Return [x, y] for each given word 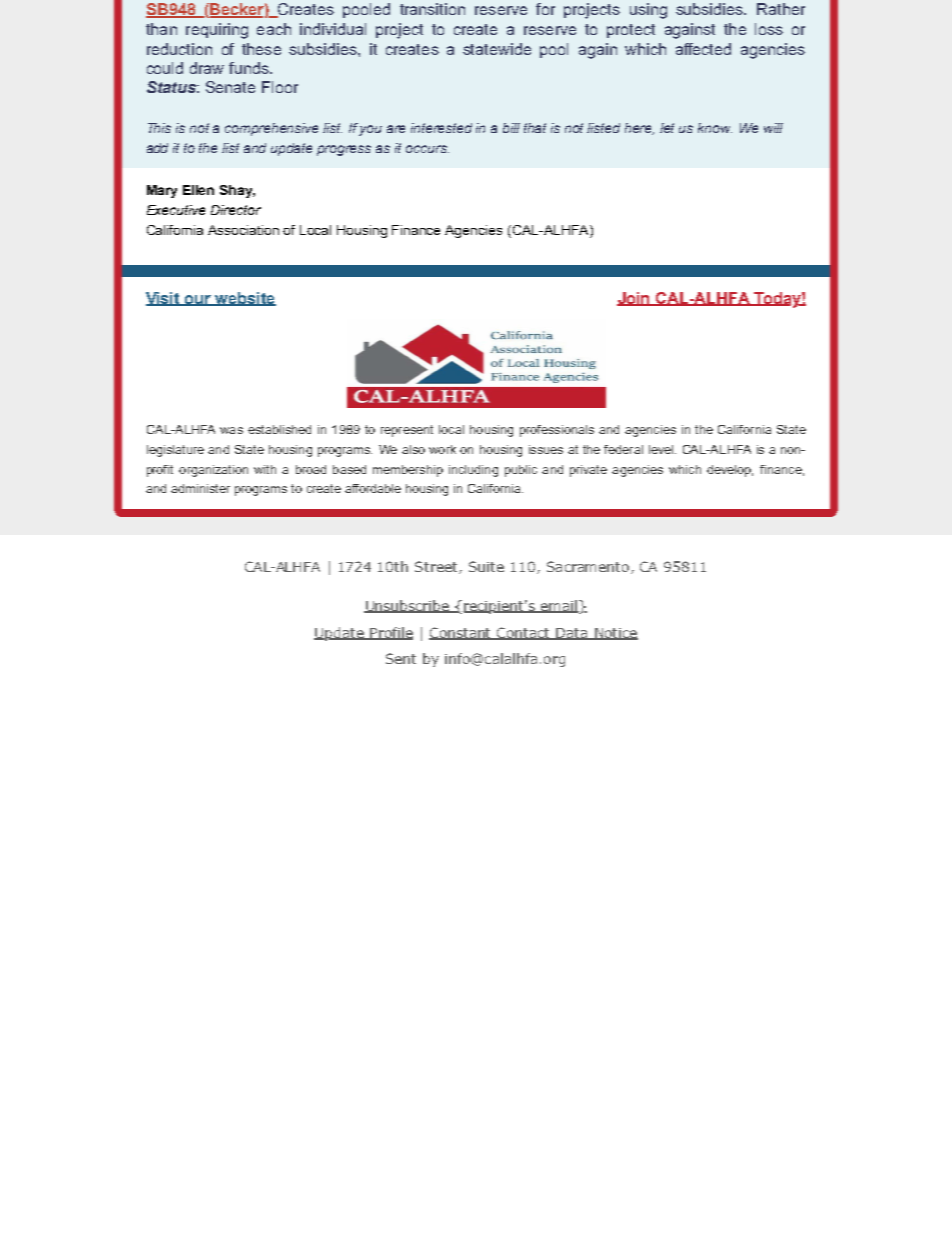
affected [703, 49]
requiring [217, 31]
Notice [615, 634]
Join [635, 299]
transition [432, 9]
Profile [390, 633]
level [662, 449]
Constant [461, 633]
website [244, 299]
